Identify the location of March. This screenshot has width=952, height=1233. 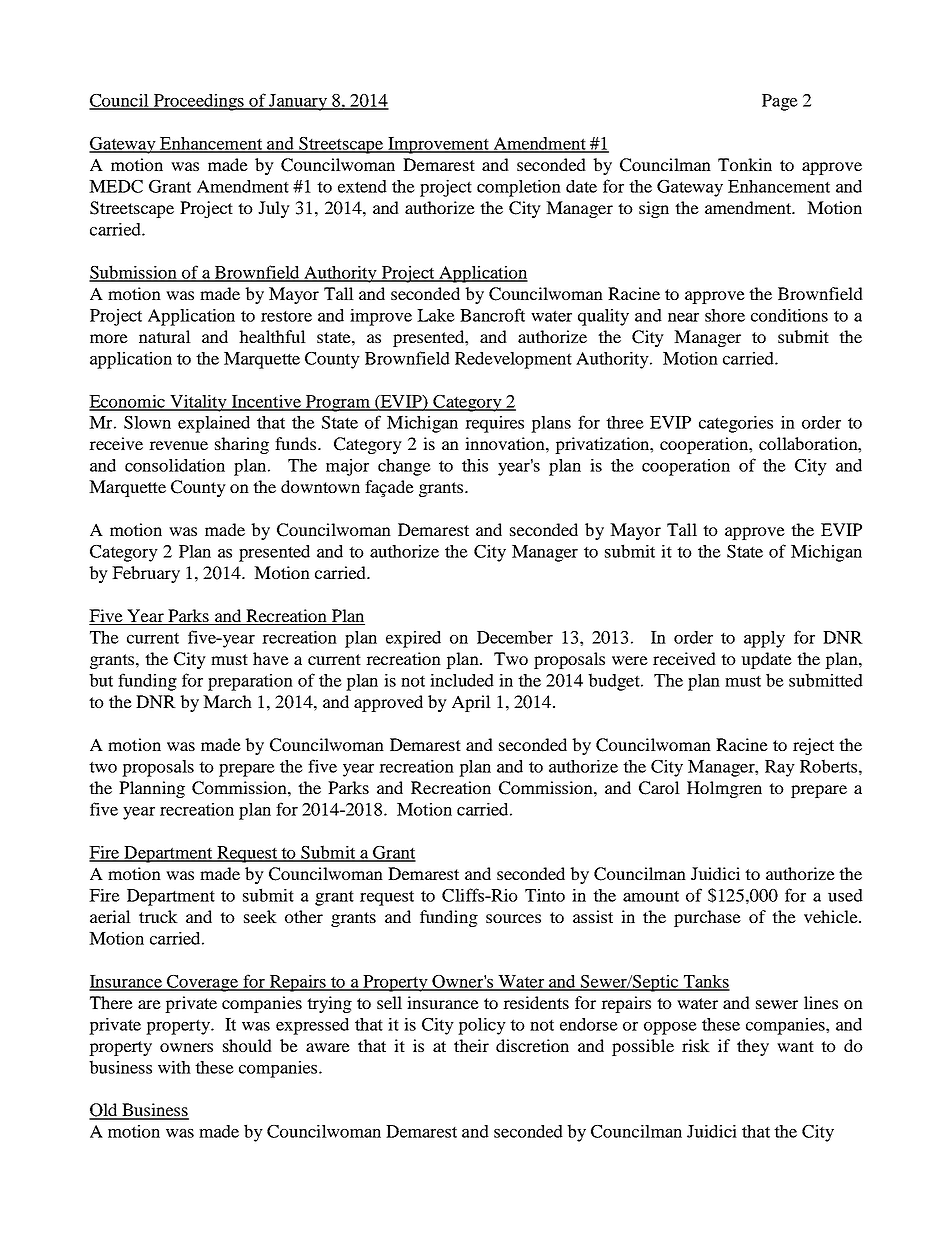
(227, 701).
